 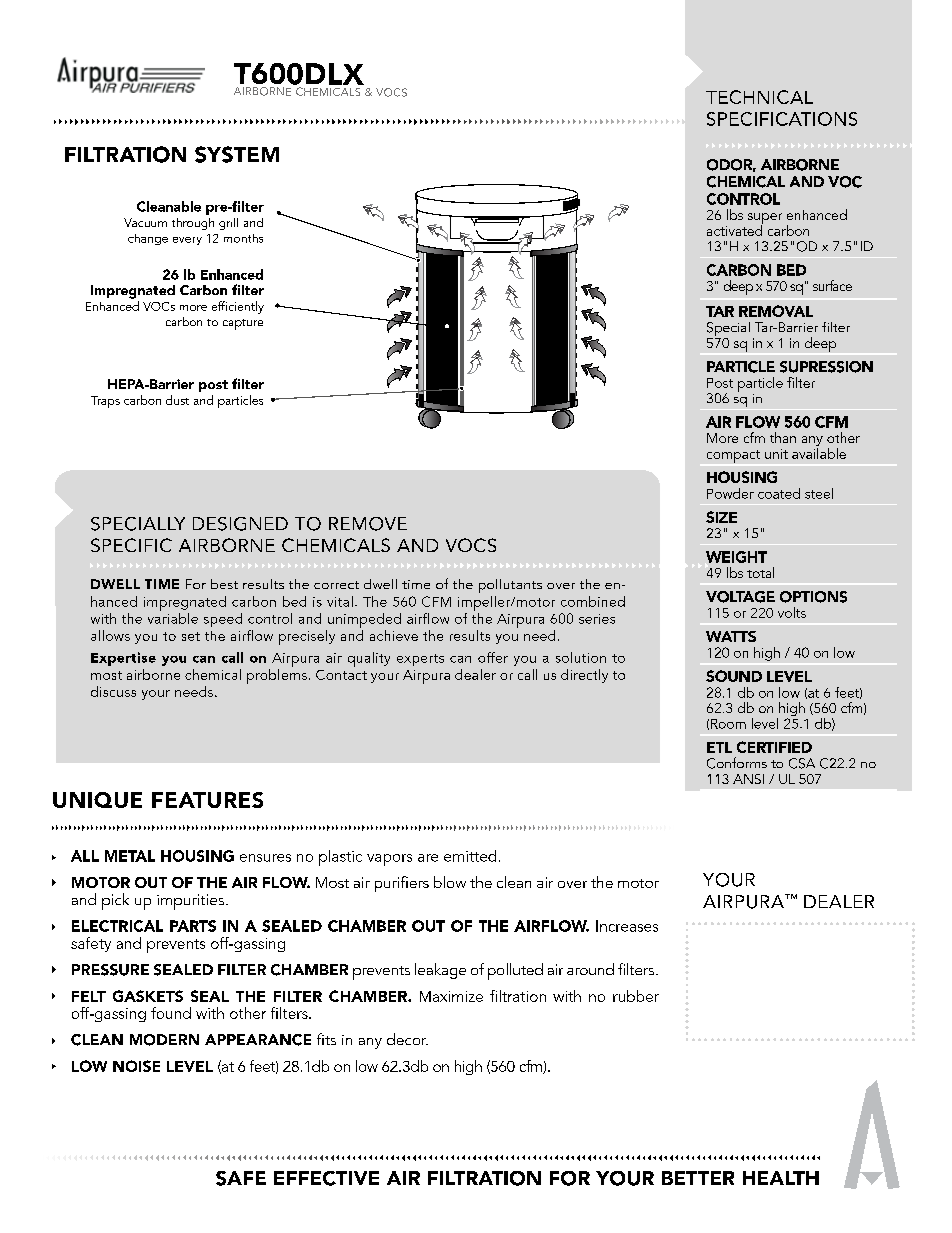 I want to click on compact, so click(x=733, y=456).
